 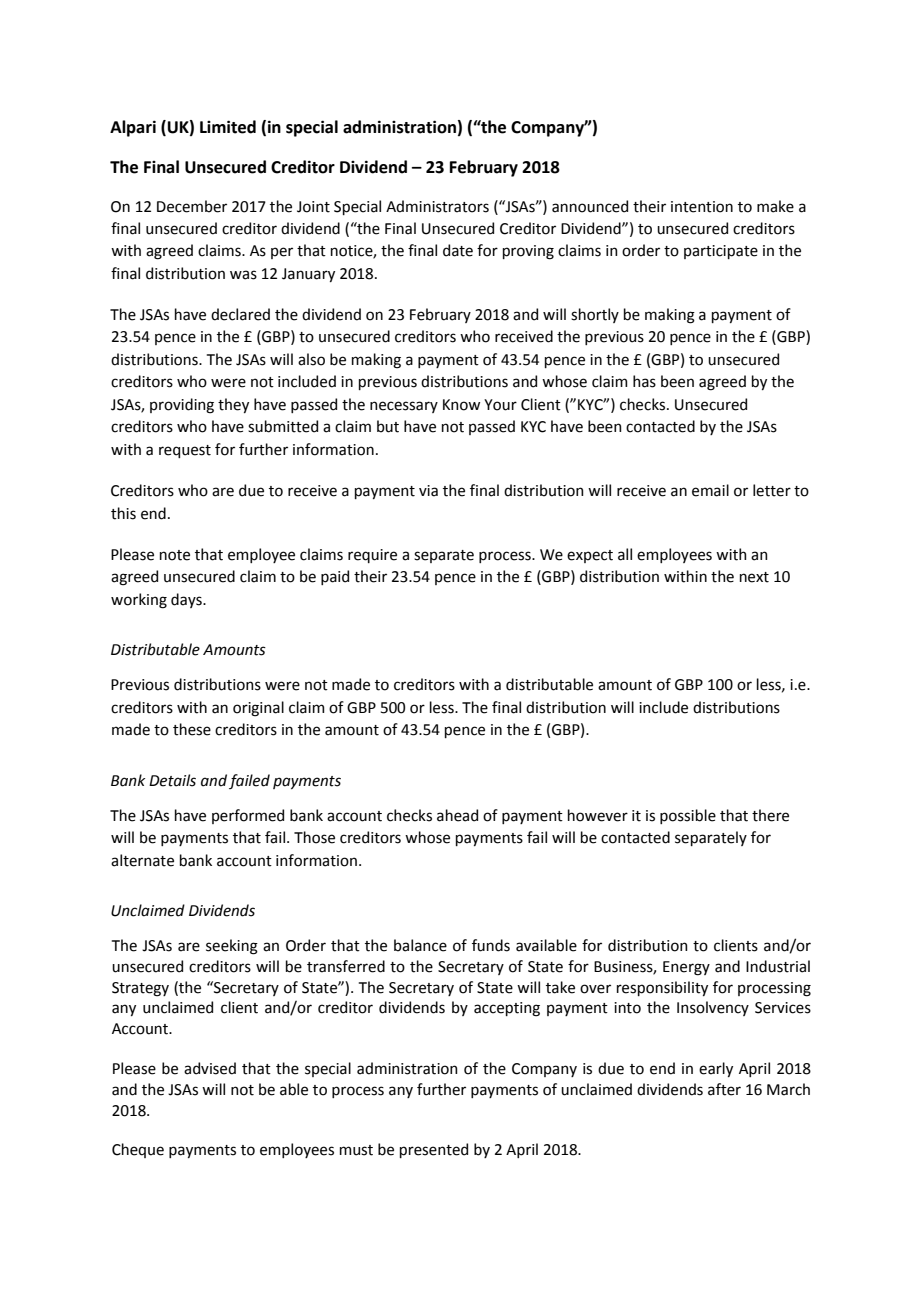 I want to click on Know, so click(x=461, y=405).
